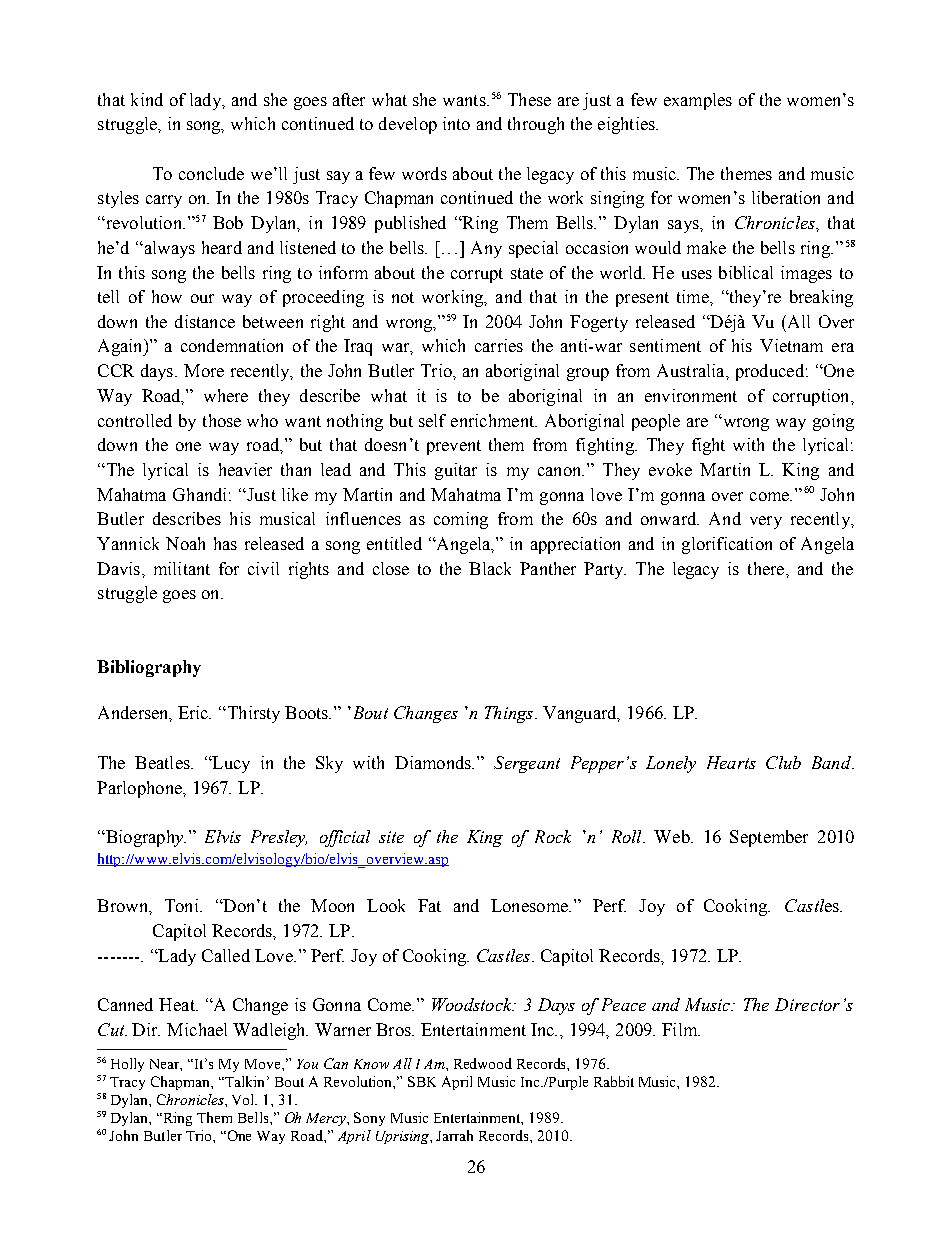 This screenshot has height=1233, width=952. Describe the element at coordinates (490, 568) in the screenshot. I see `Black` at that location.
